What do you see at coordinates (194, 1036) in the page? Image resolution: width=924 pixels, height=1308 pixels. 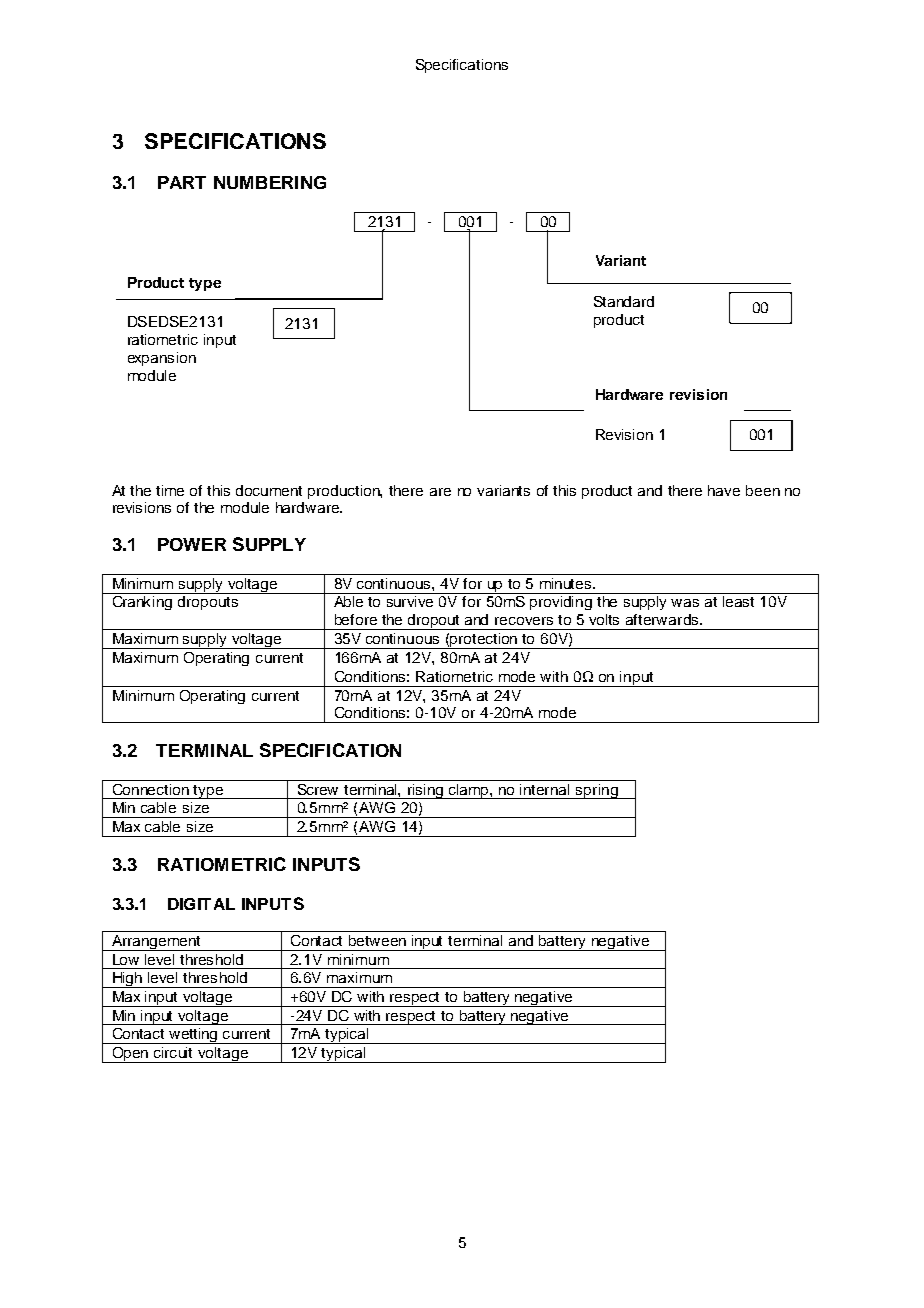 I see `wetting` at bounding box center [194, 1036].
